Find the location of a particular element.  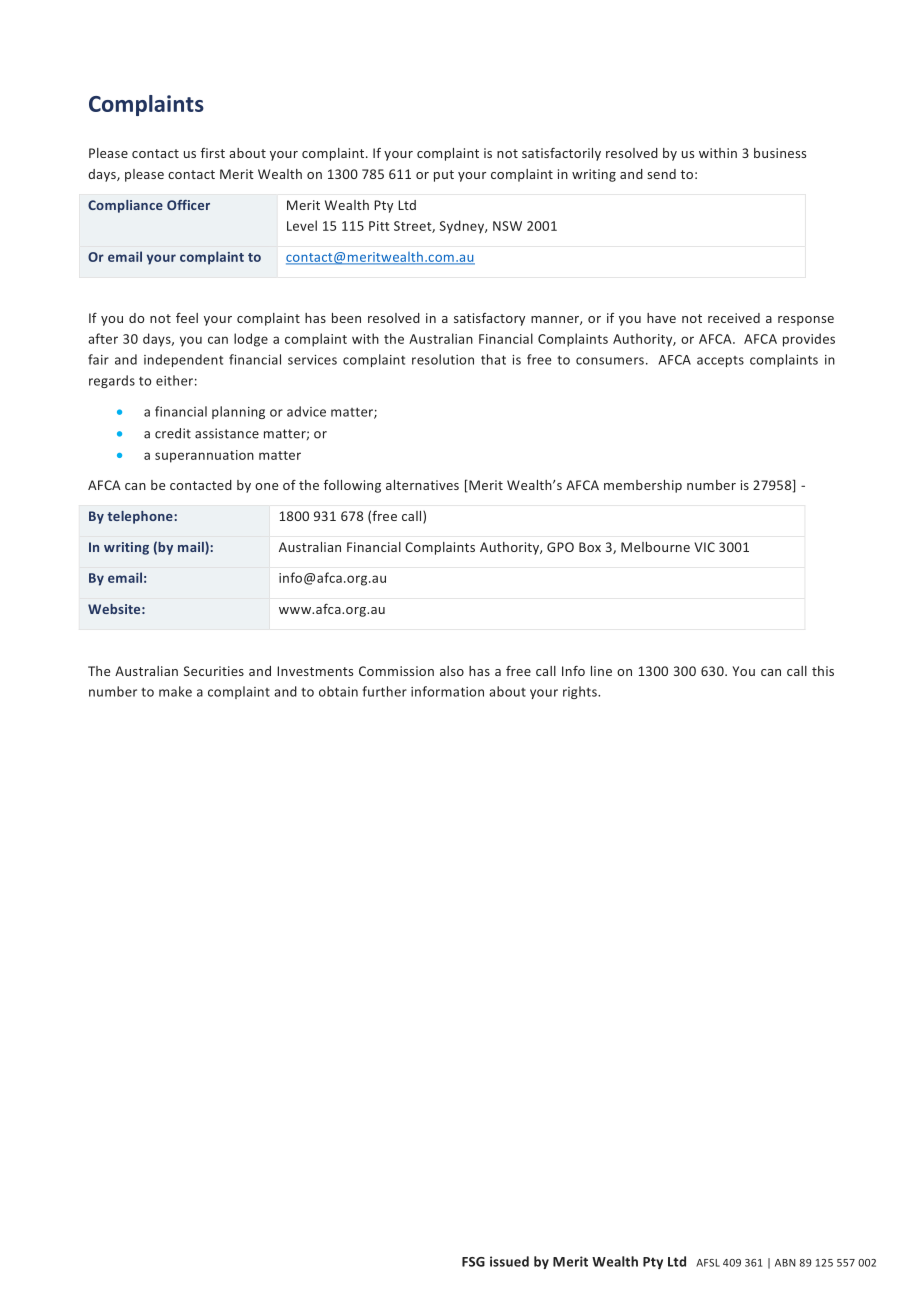

put is located at coordinates (444, 176).
